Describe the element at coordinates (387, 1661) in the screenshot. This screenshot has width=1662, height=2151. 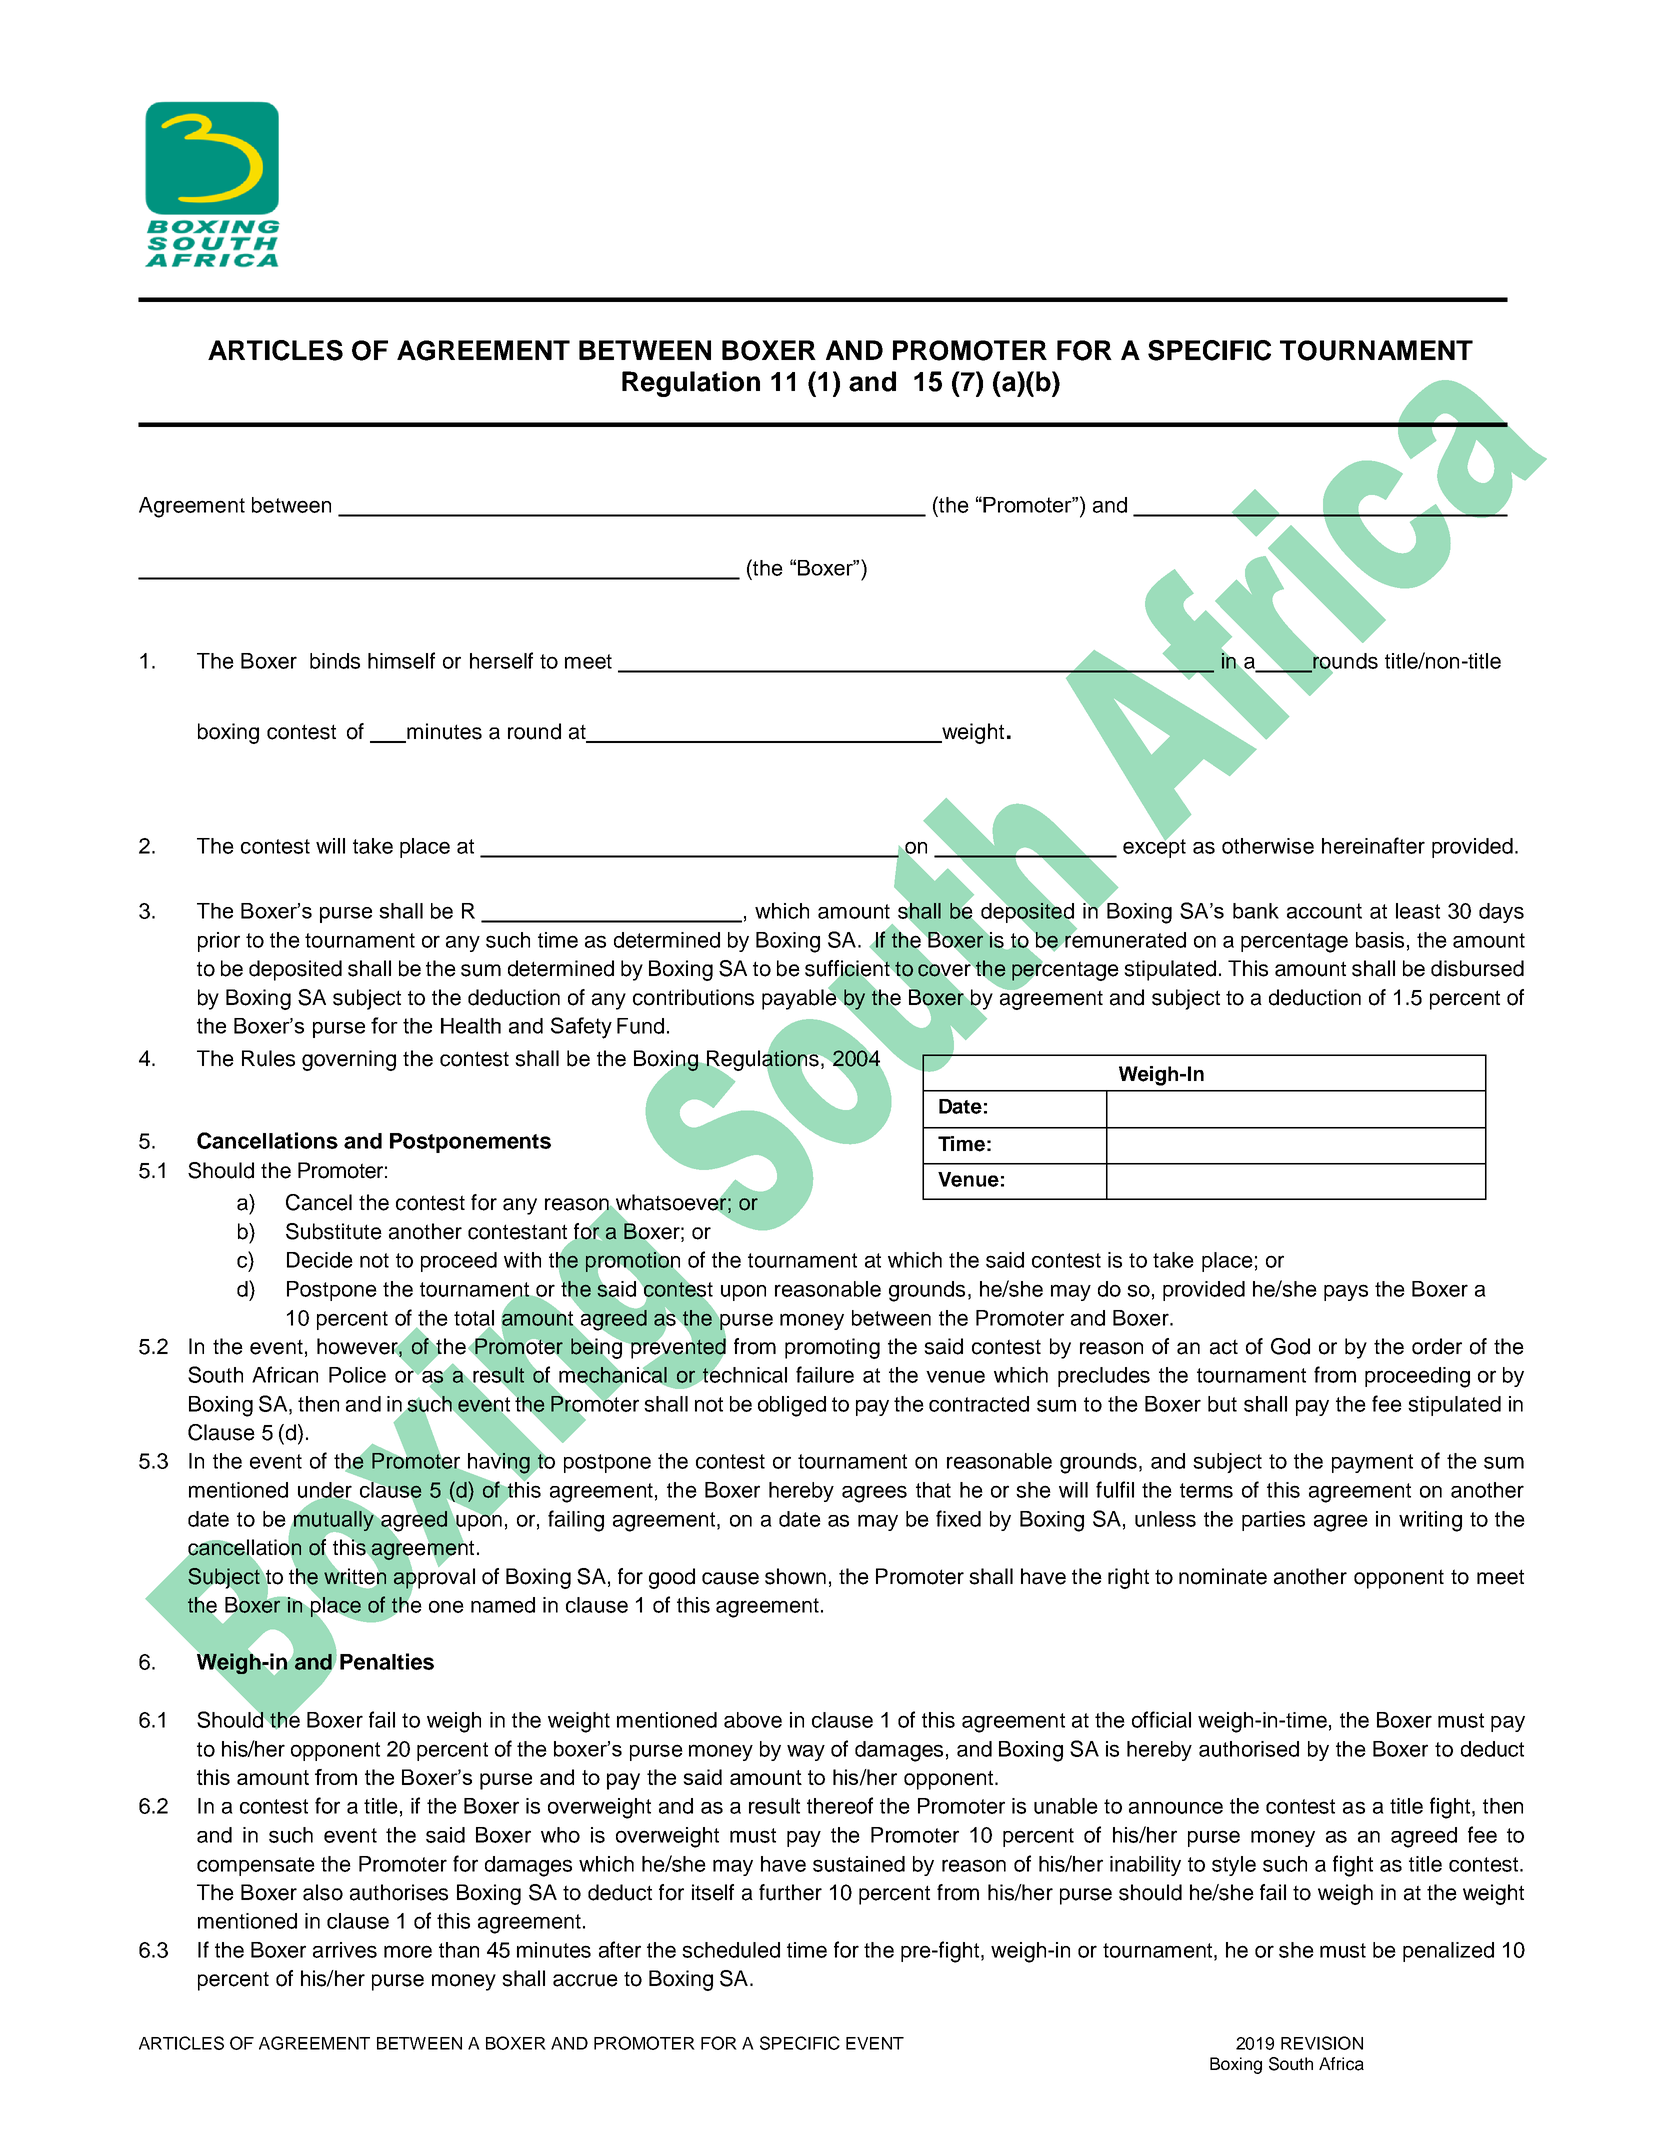
I see `Penalties` at that location.
